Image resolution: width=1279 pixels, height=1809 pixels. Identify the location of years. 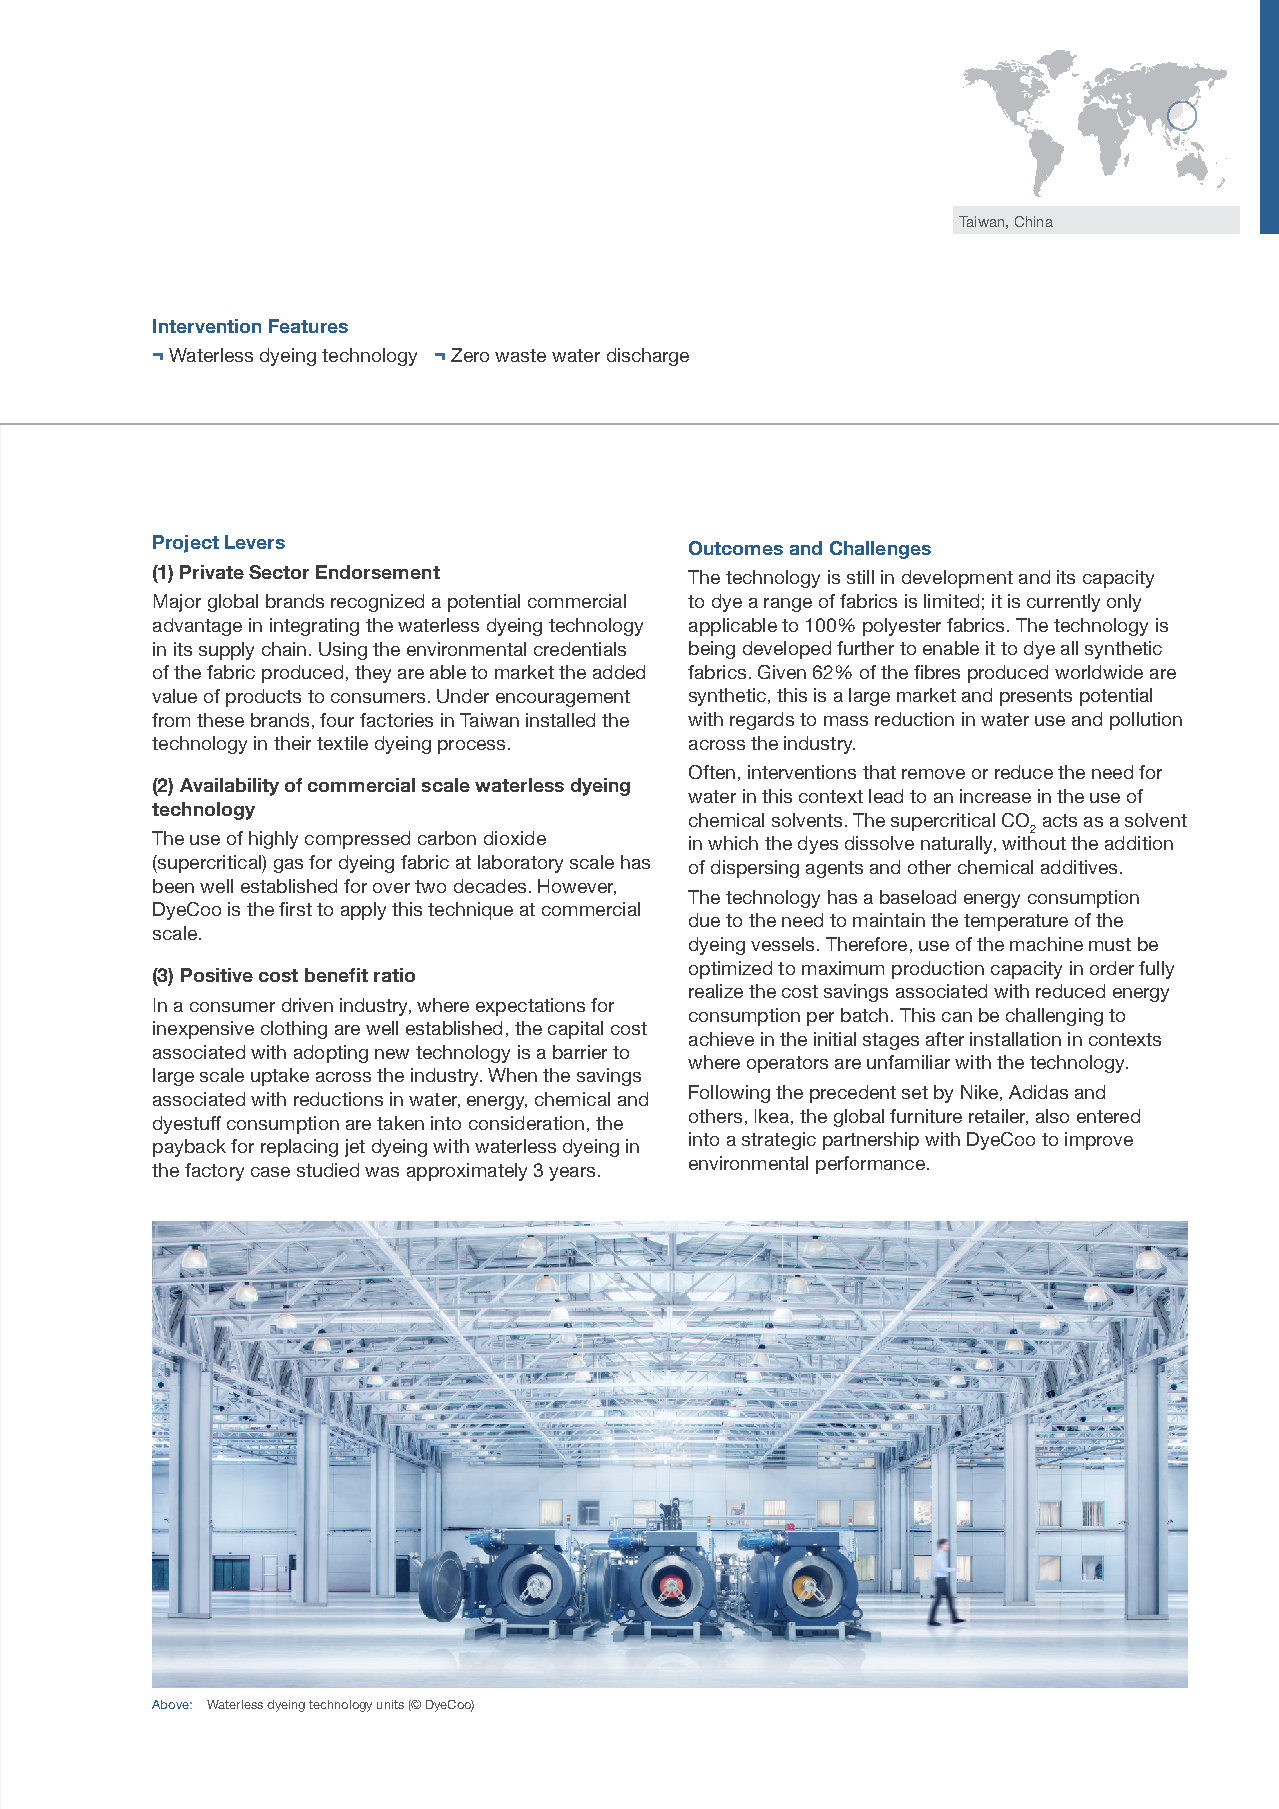
(572, 1174).
